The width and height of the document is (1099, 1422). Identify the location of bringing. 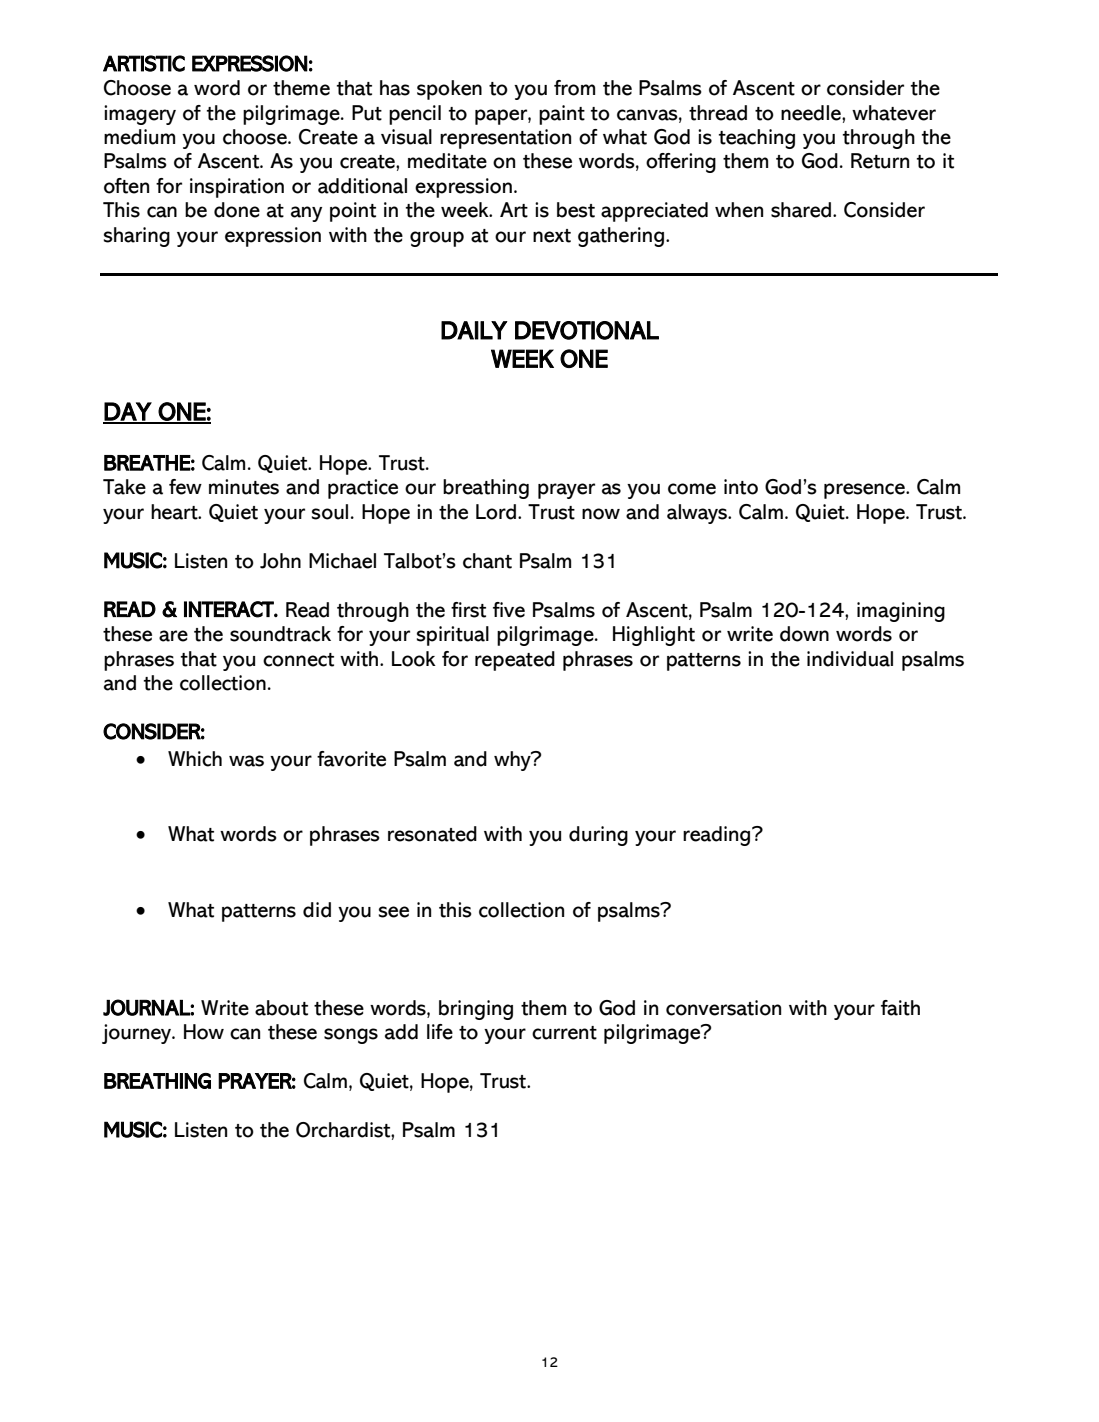
(476, 1010).
